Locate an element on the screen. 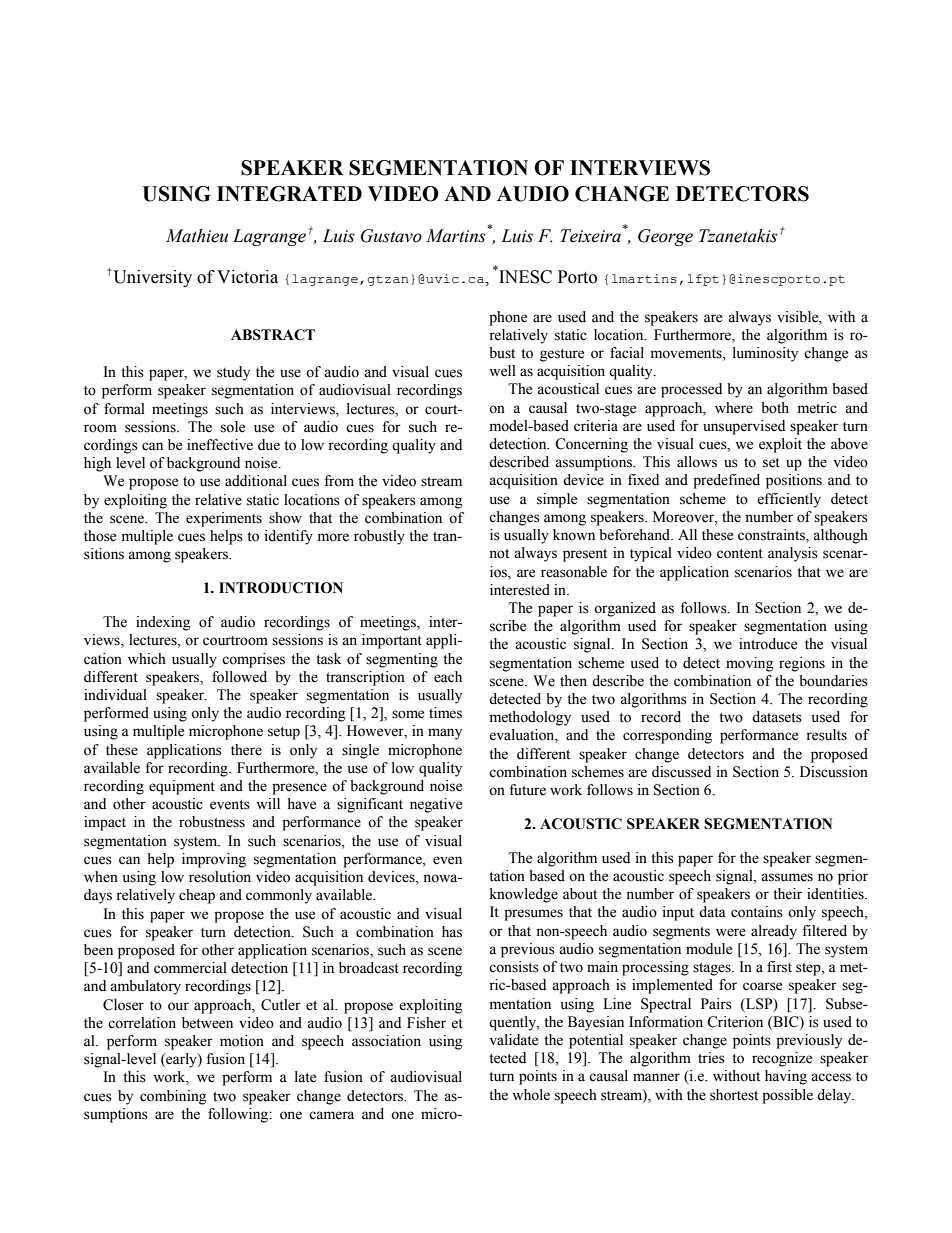  ineffective is located at coordinates (220, 445).
